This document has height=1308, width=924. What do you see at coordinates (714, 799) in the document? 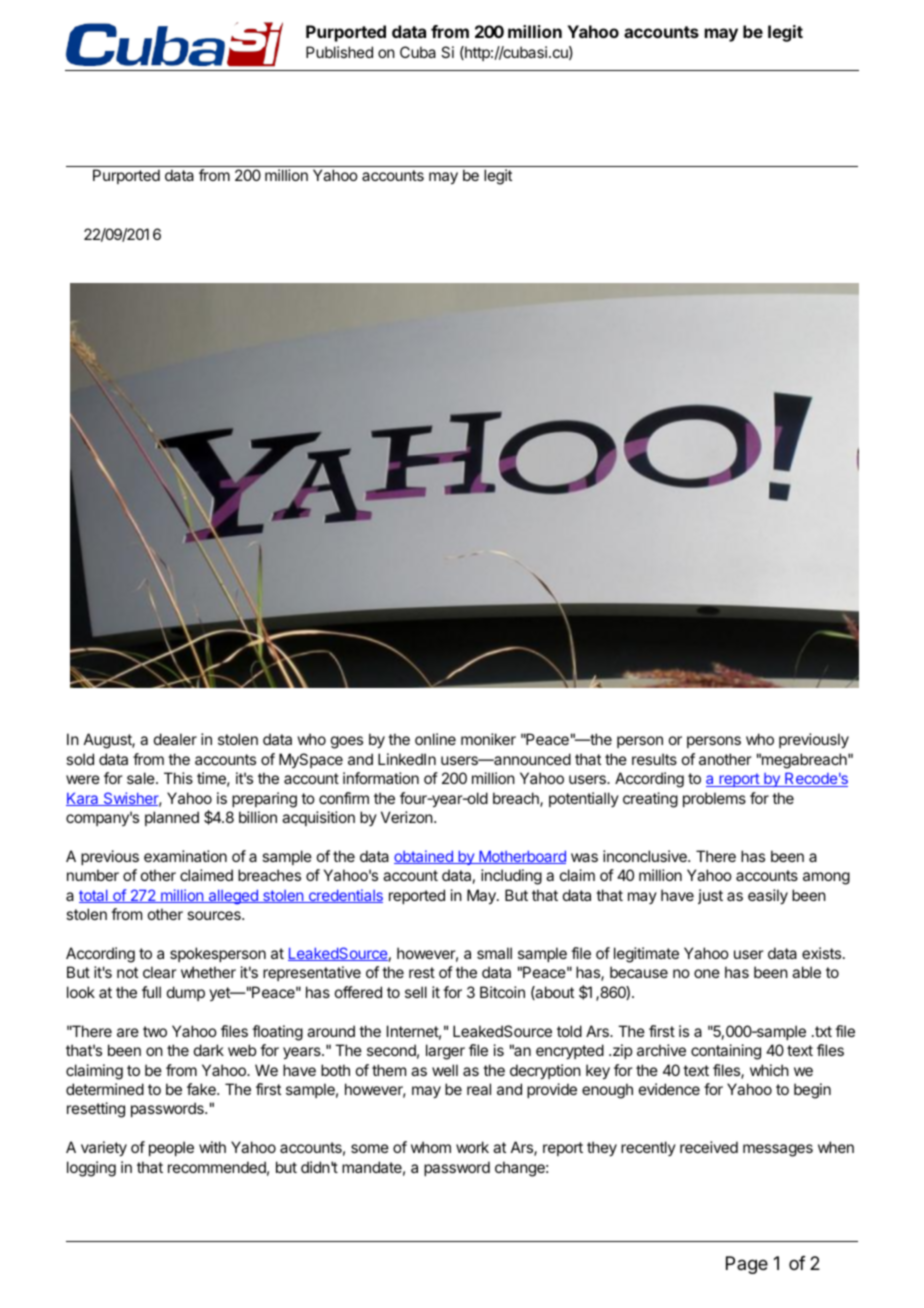
I see `problems` at bounding box center [714, 799].
